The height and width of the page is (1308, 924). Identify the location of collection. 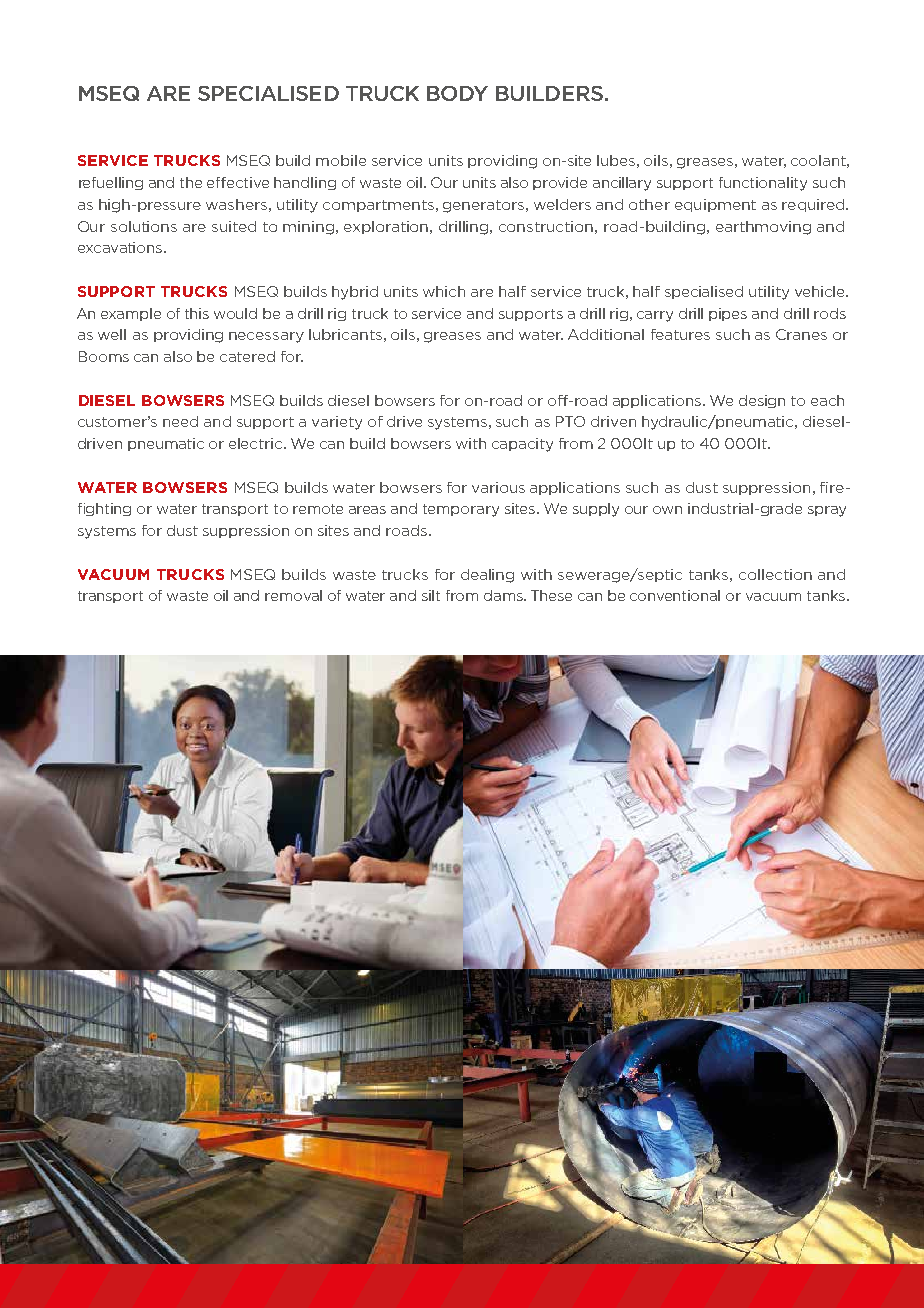
(775, 574).
